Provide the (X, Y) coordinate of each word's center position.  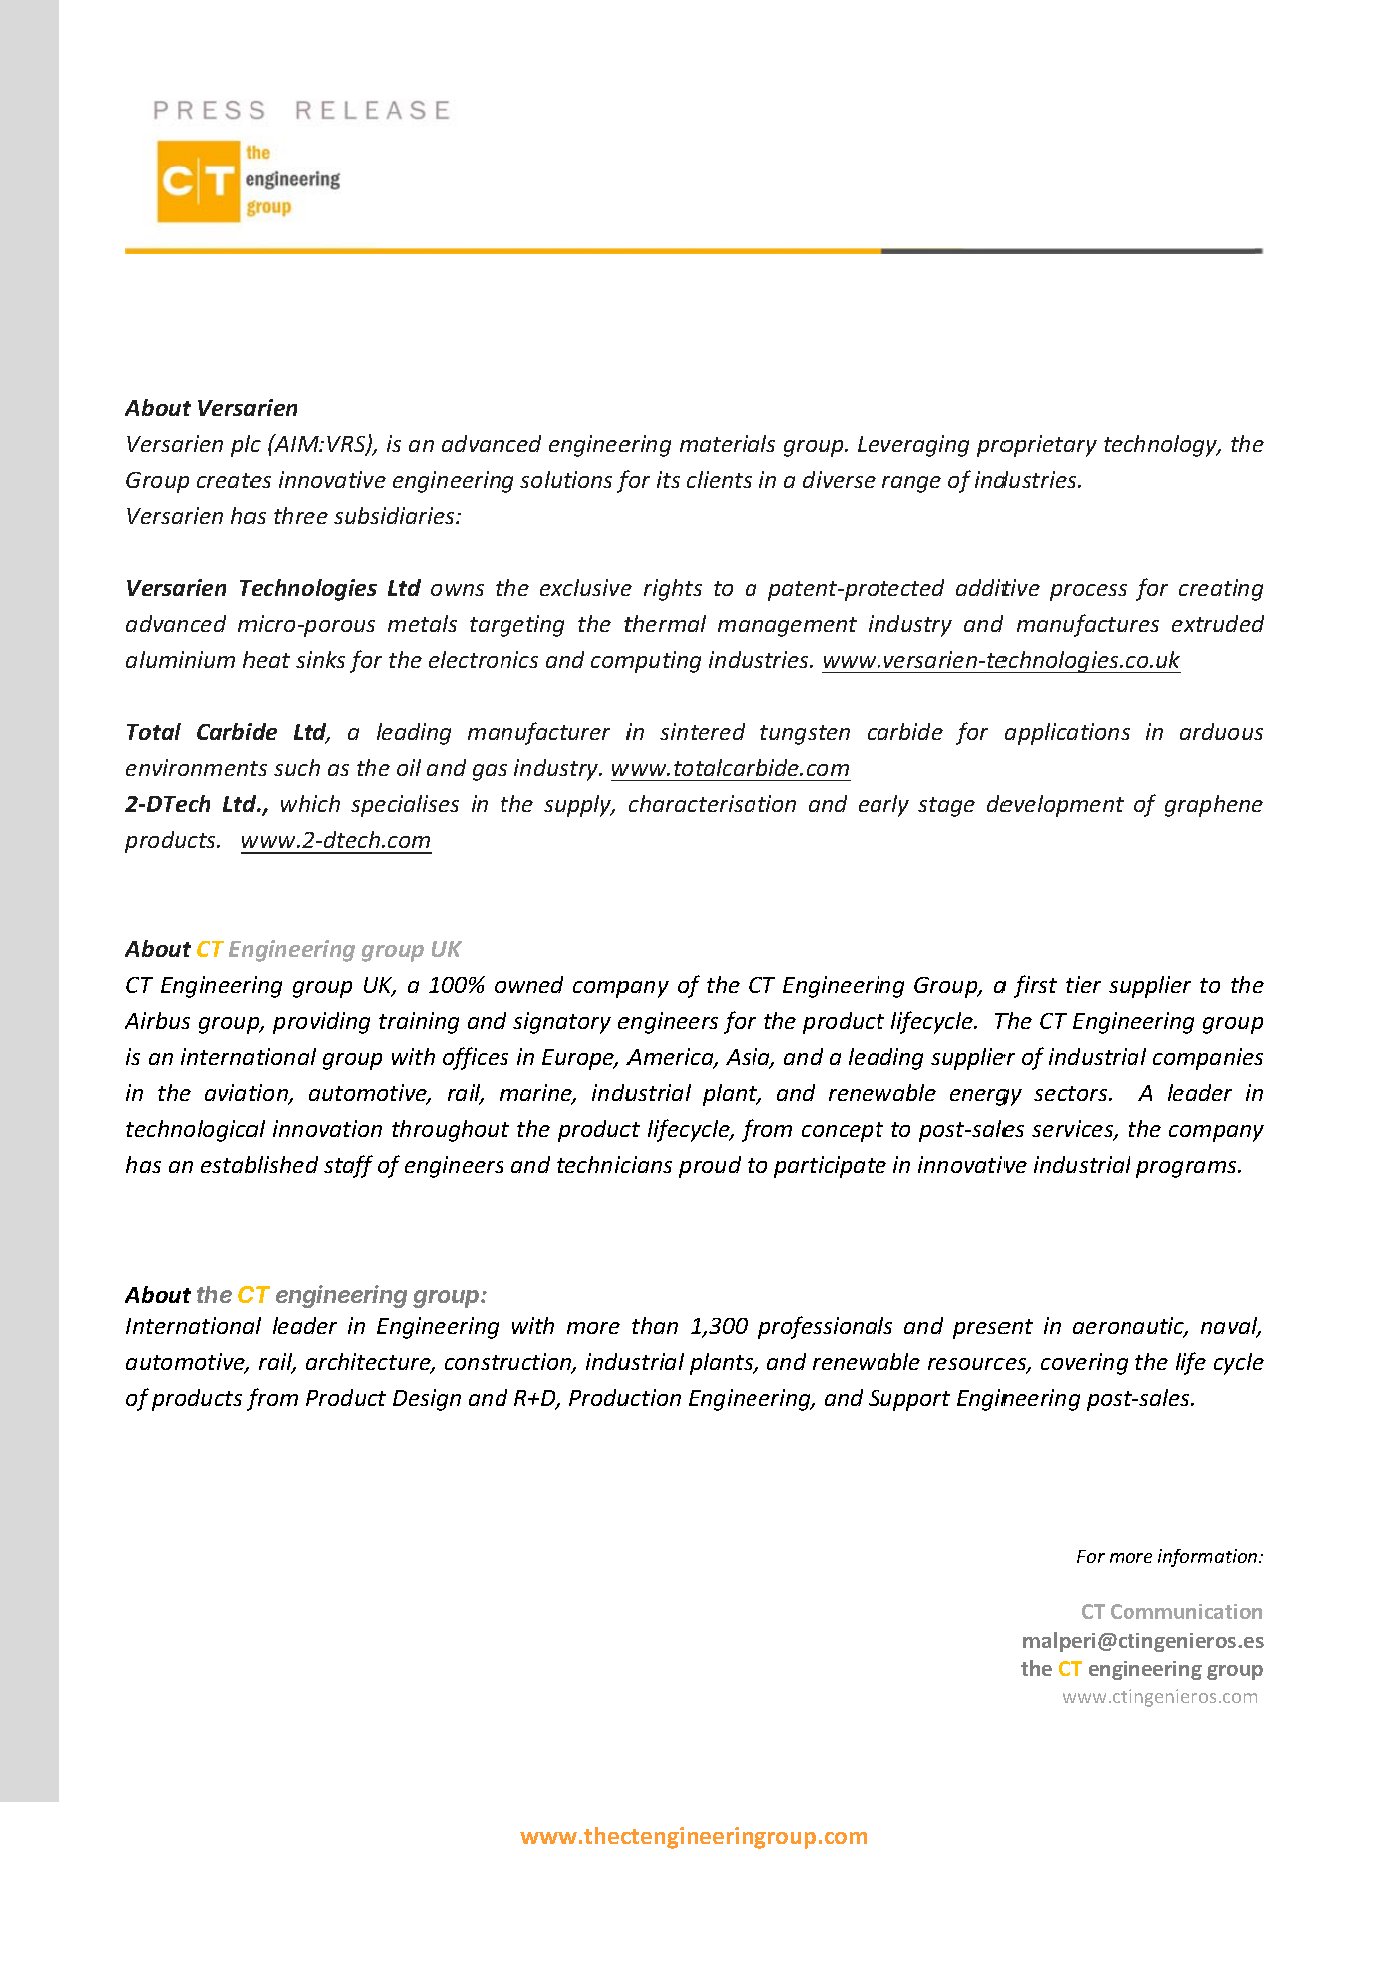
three (301, 515)
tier (1083, 984)
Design (427, 1400)
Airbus (157, 1020)
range (911, 484)
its (668, 479)
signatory (562, 1023)
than (655, 1325)
